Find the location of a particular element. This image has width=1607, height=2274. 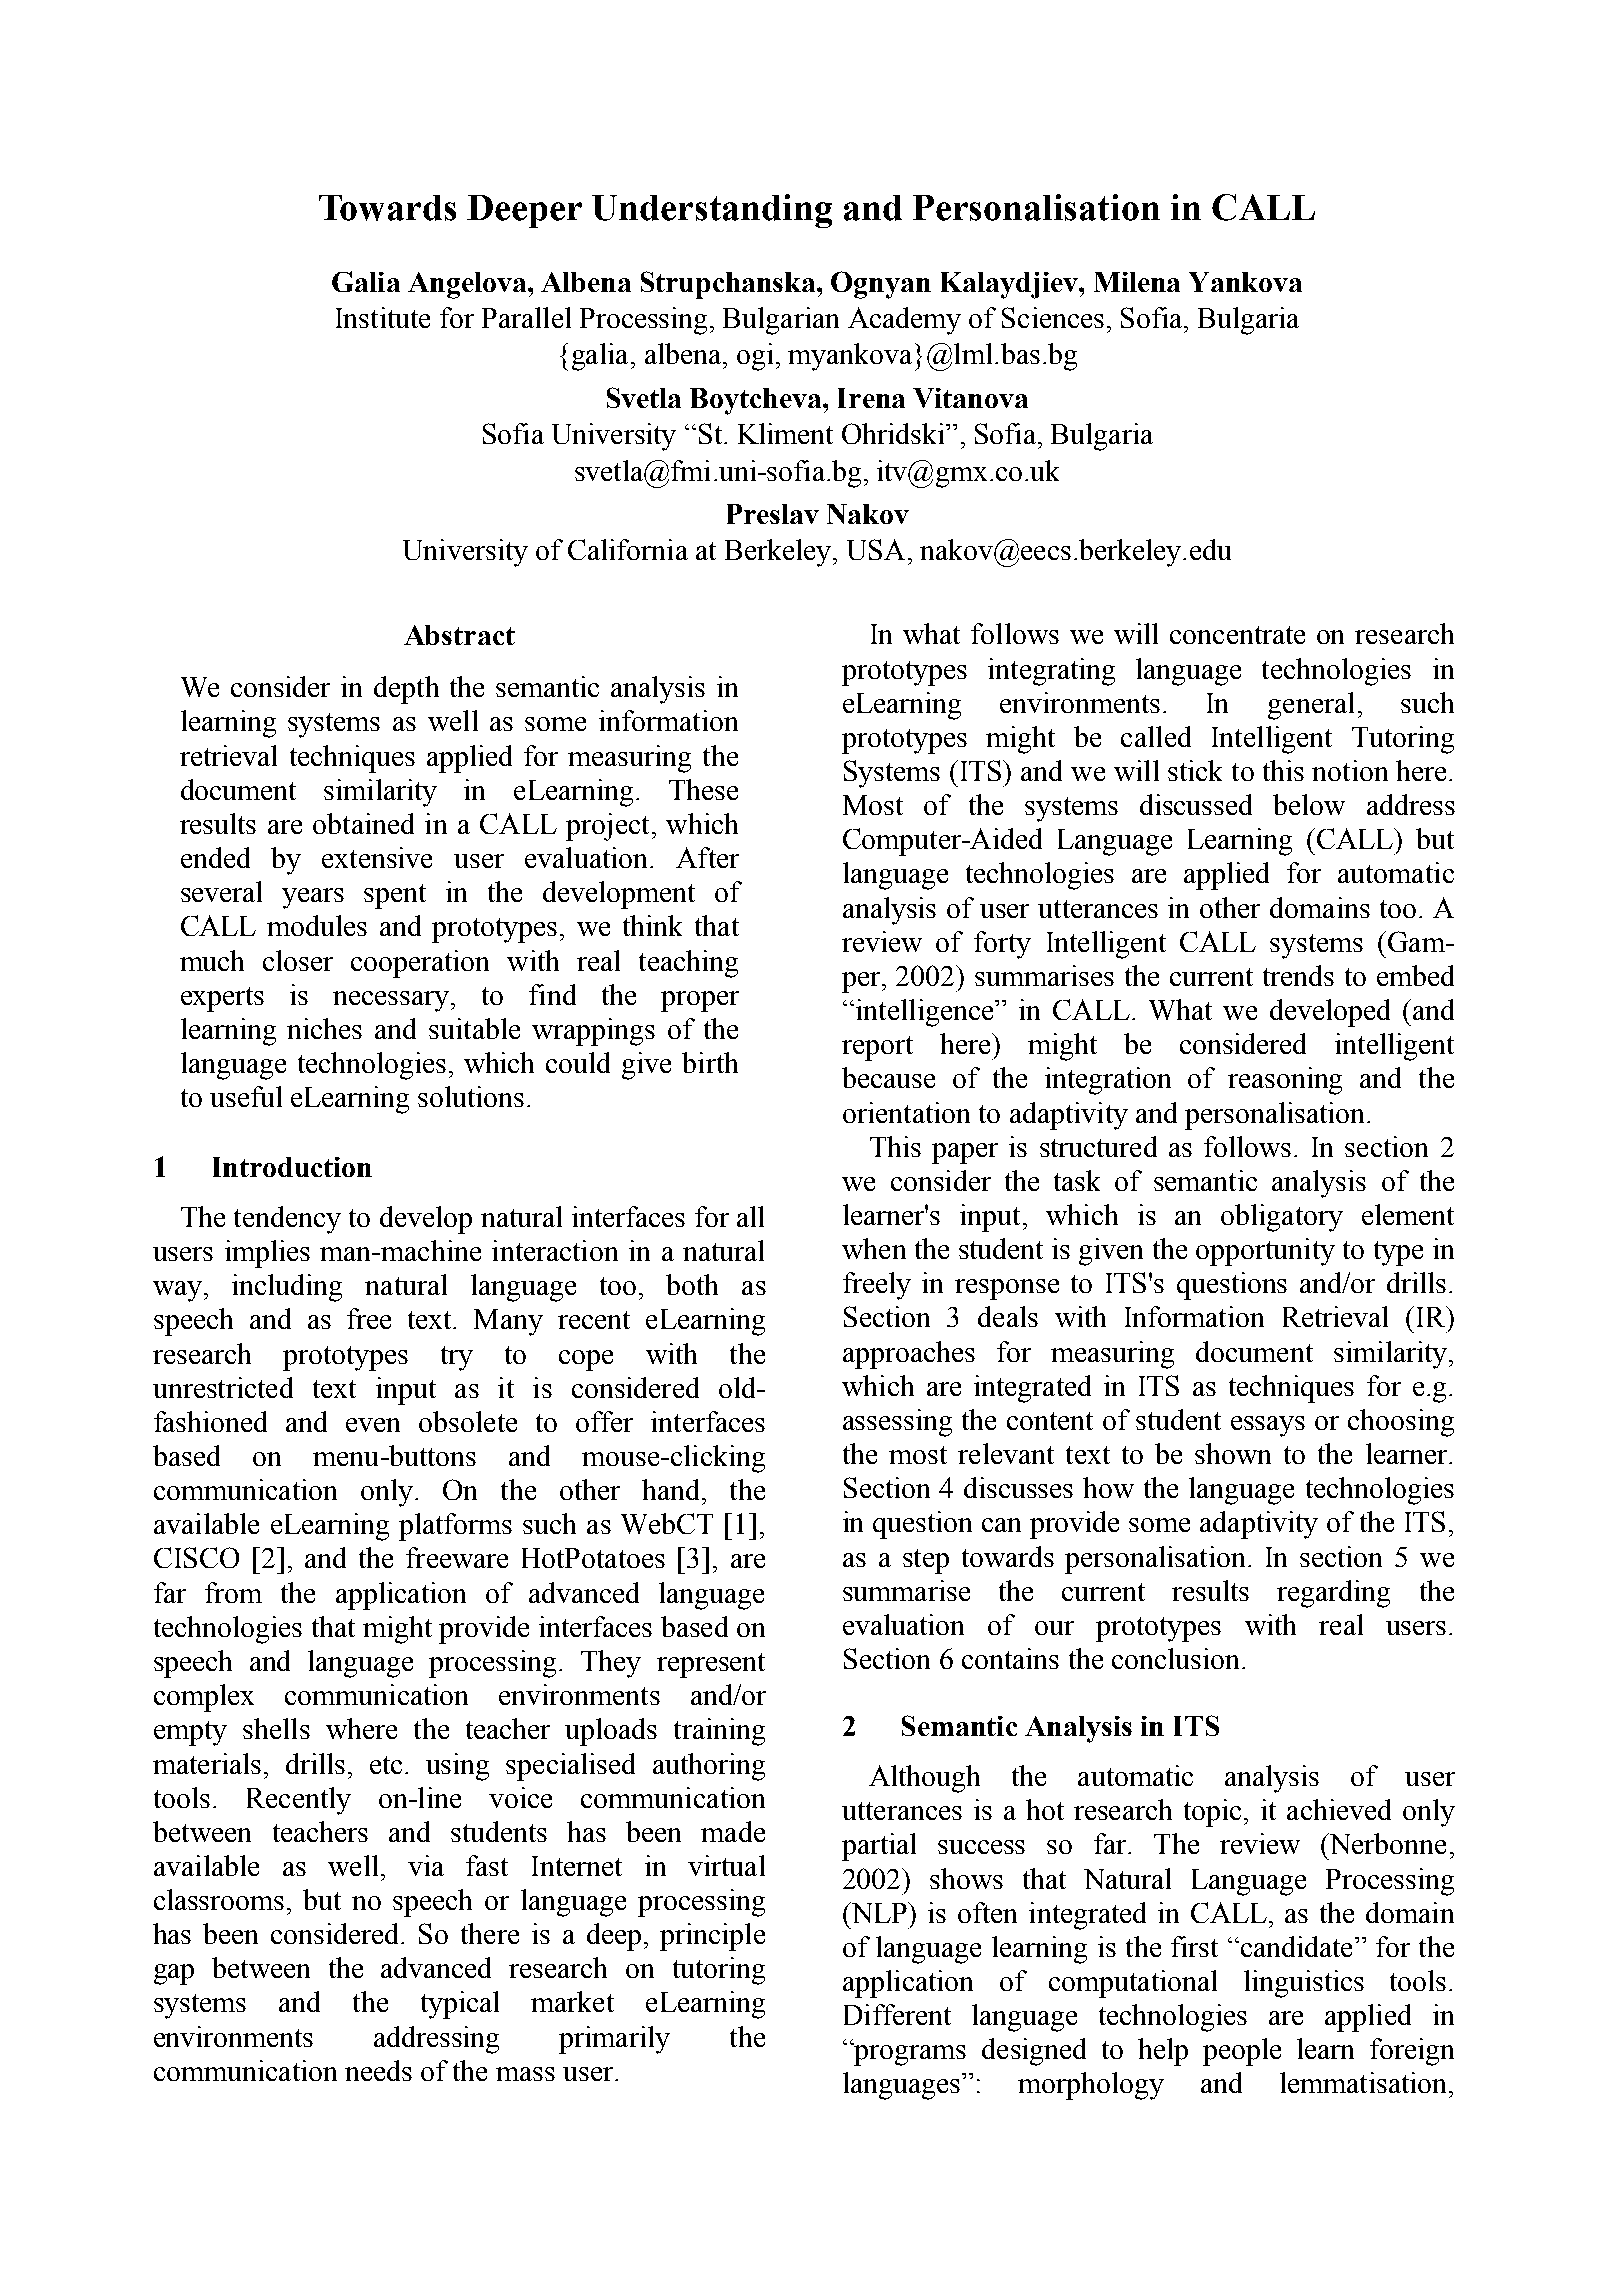

conclusion is located at coordinates (1175, 1658).
